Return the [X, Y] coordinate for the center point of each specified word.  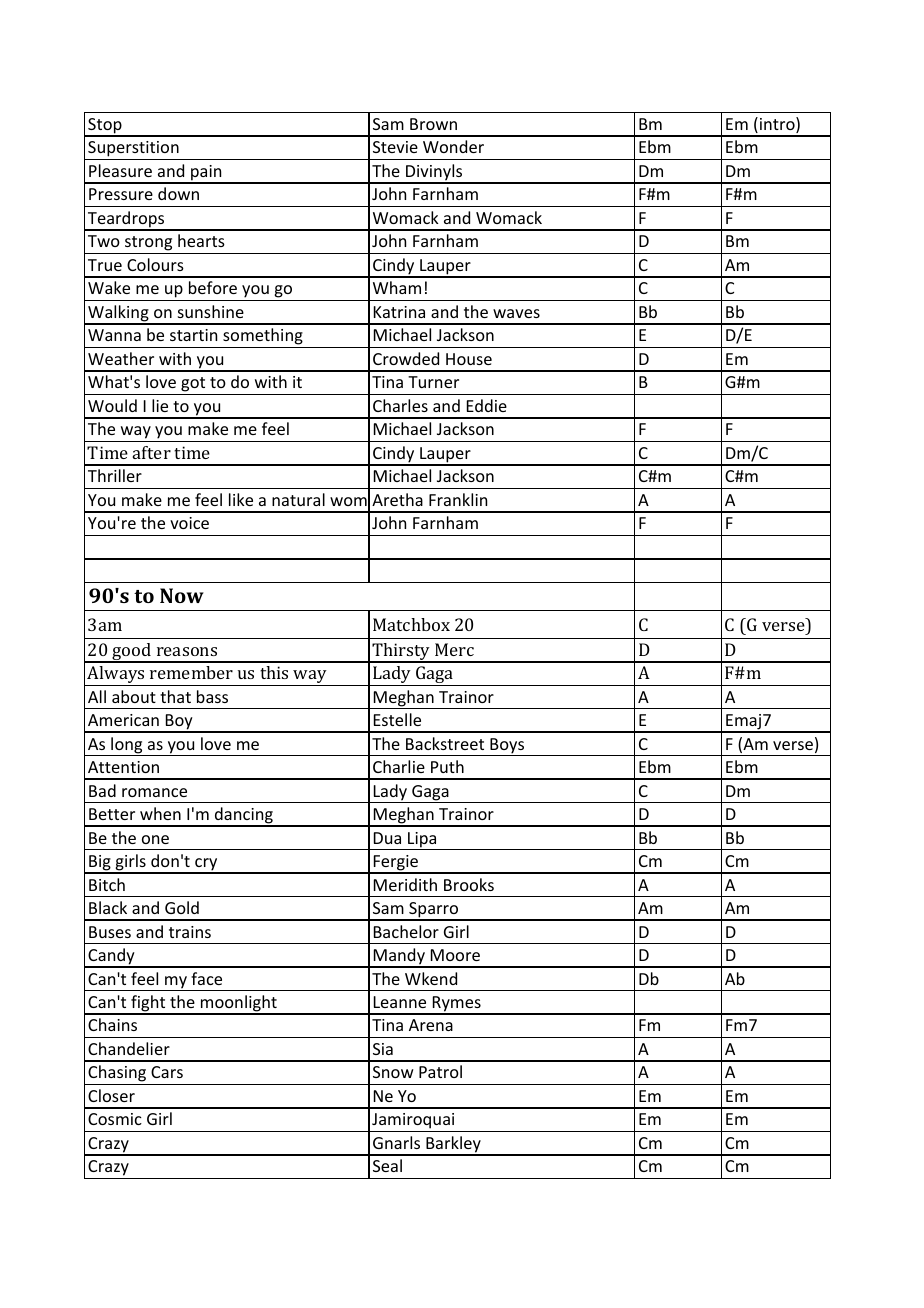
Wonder [453, 146]
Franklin [458, 499]
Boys [507, 747]
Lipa [422, 841]
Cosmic [115, 1119]
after [152, 452]
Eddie [487, 405]
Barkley [453, 1145]
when [160, 813]
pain [206, 174]
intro [778, 125]
